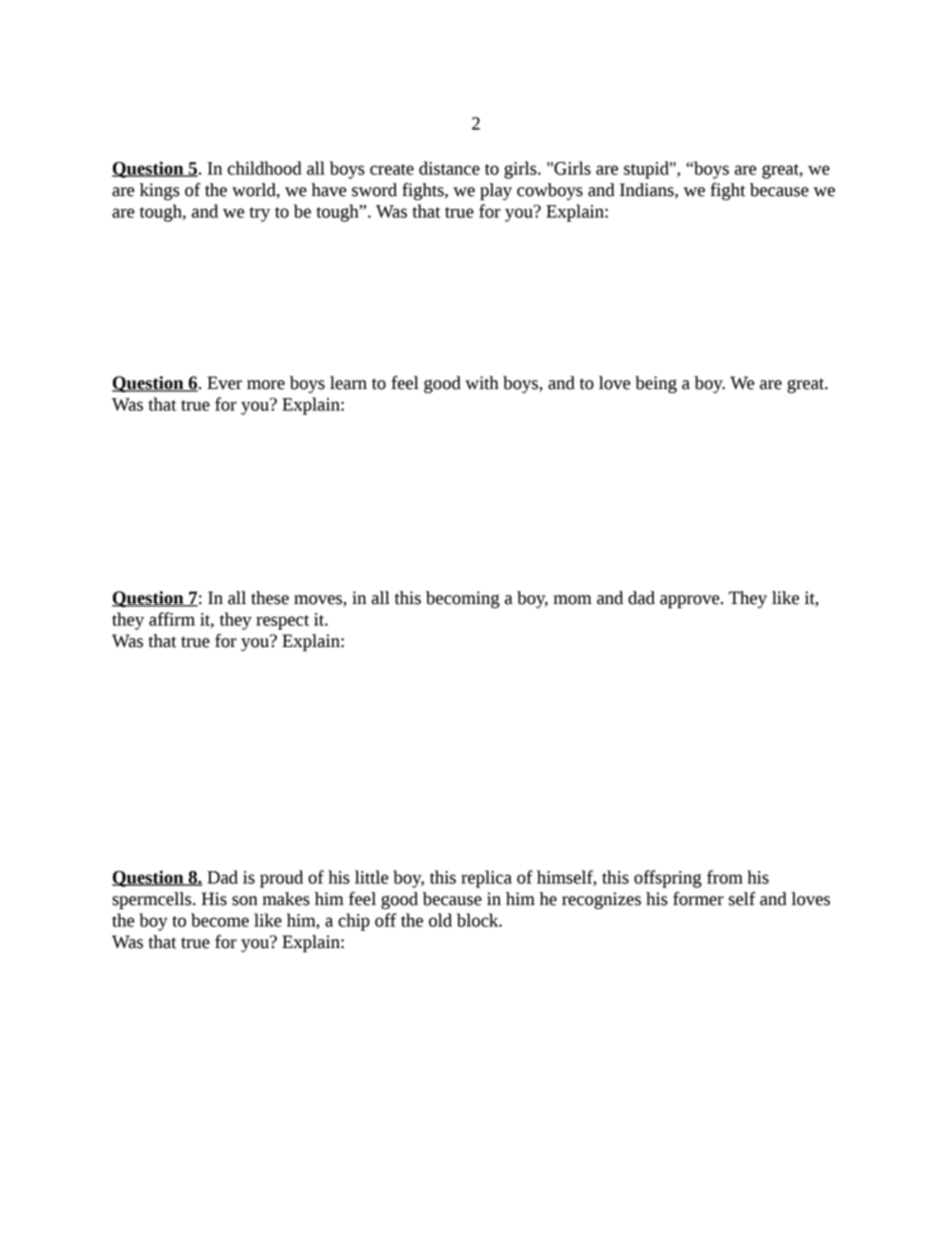  I want to click on son, so click(245, 901).
